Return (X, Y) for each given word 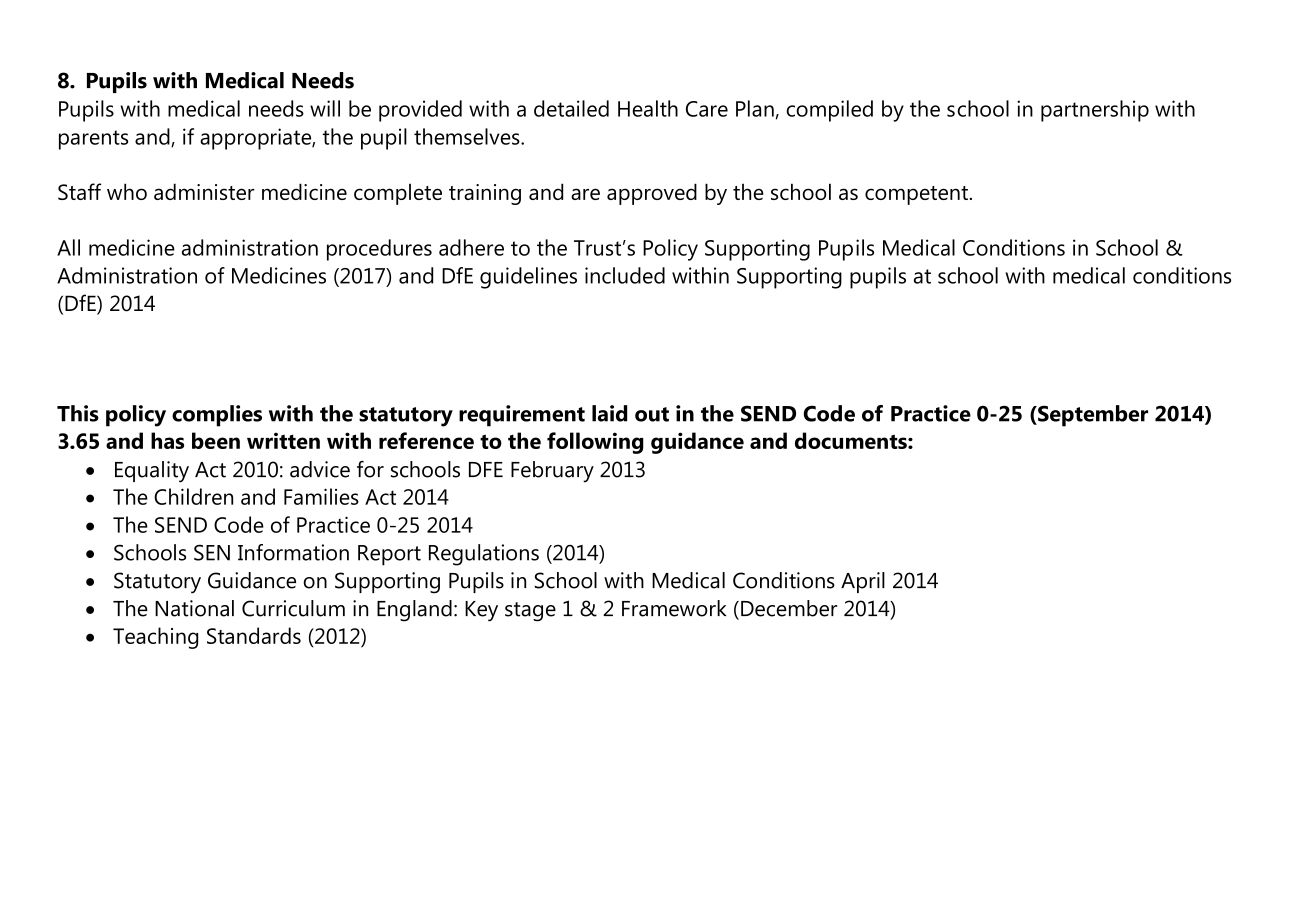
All (68, 247)
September (1092, 416)
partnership (1095, 111)
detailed (571, 108)
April (863, 582)
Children (193, 496)
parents (93, 140)
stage (530, 612)
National (194, 608)
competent (916, 195)
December (789, 608)
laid (609, 413)
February (552, 472)
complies (217, 416)
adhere (471, 247)
